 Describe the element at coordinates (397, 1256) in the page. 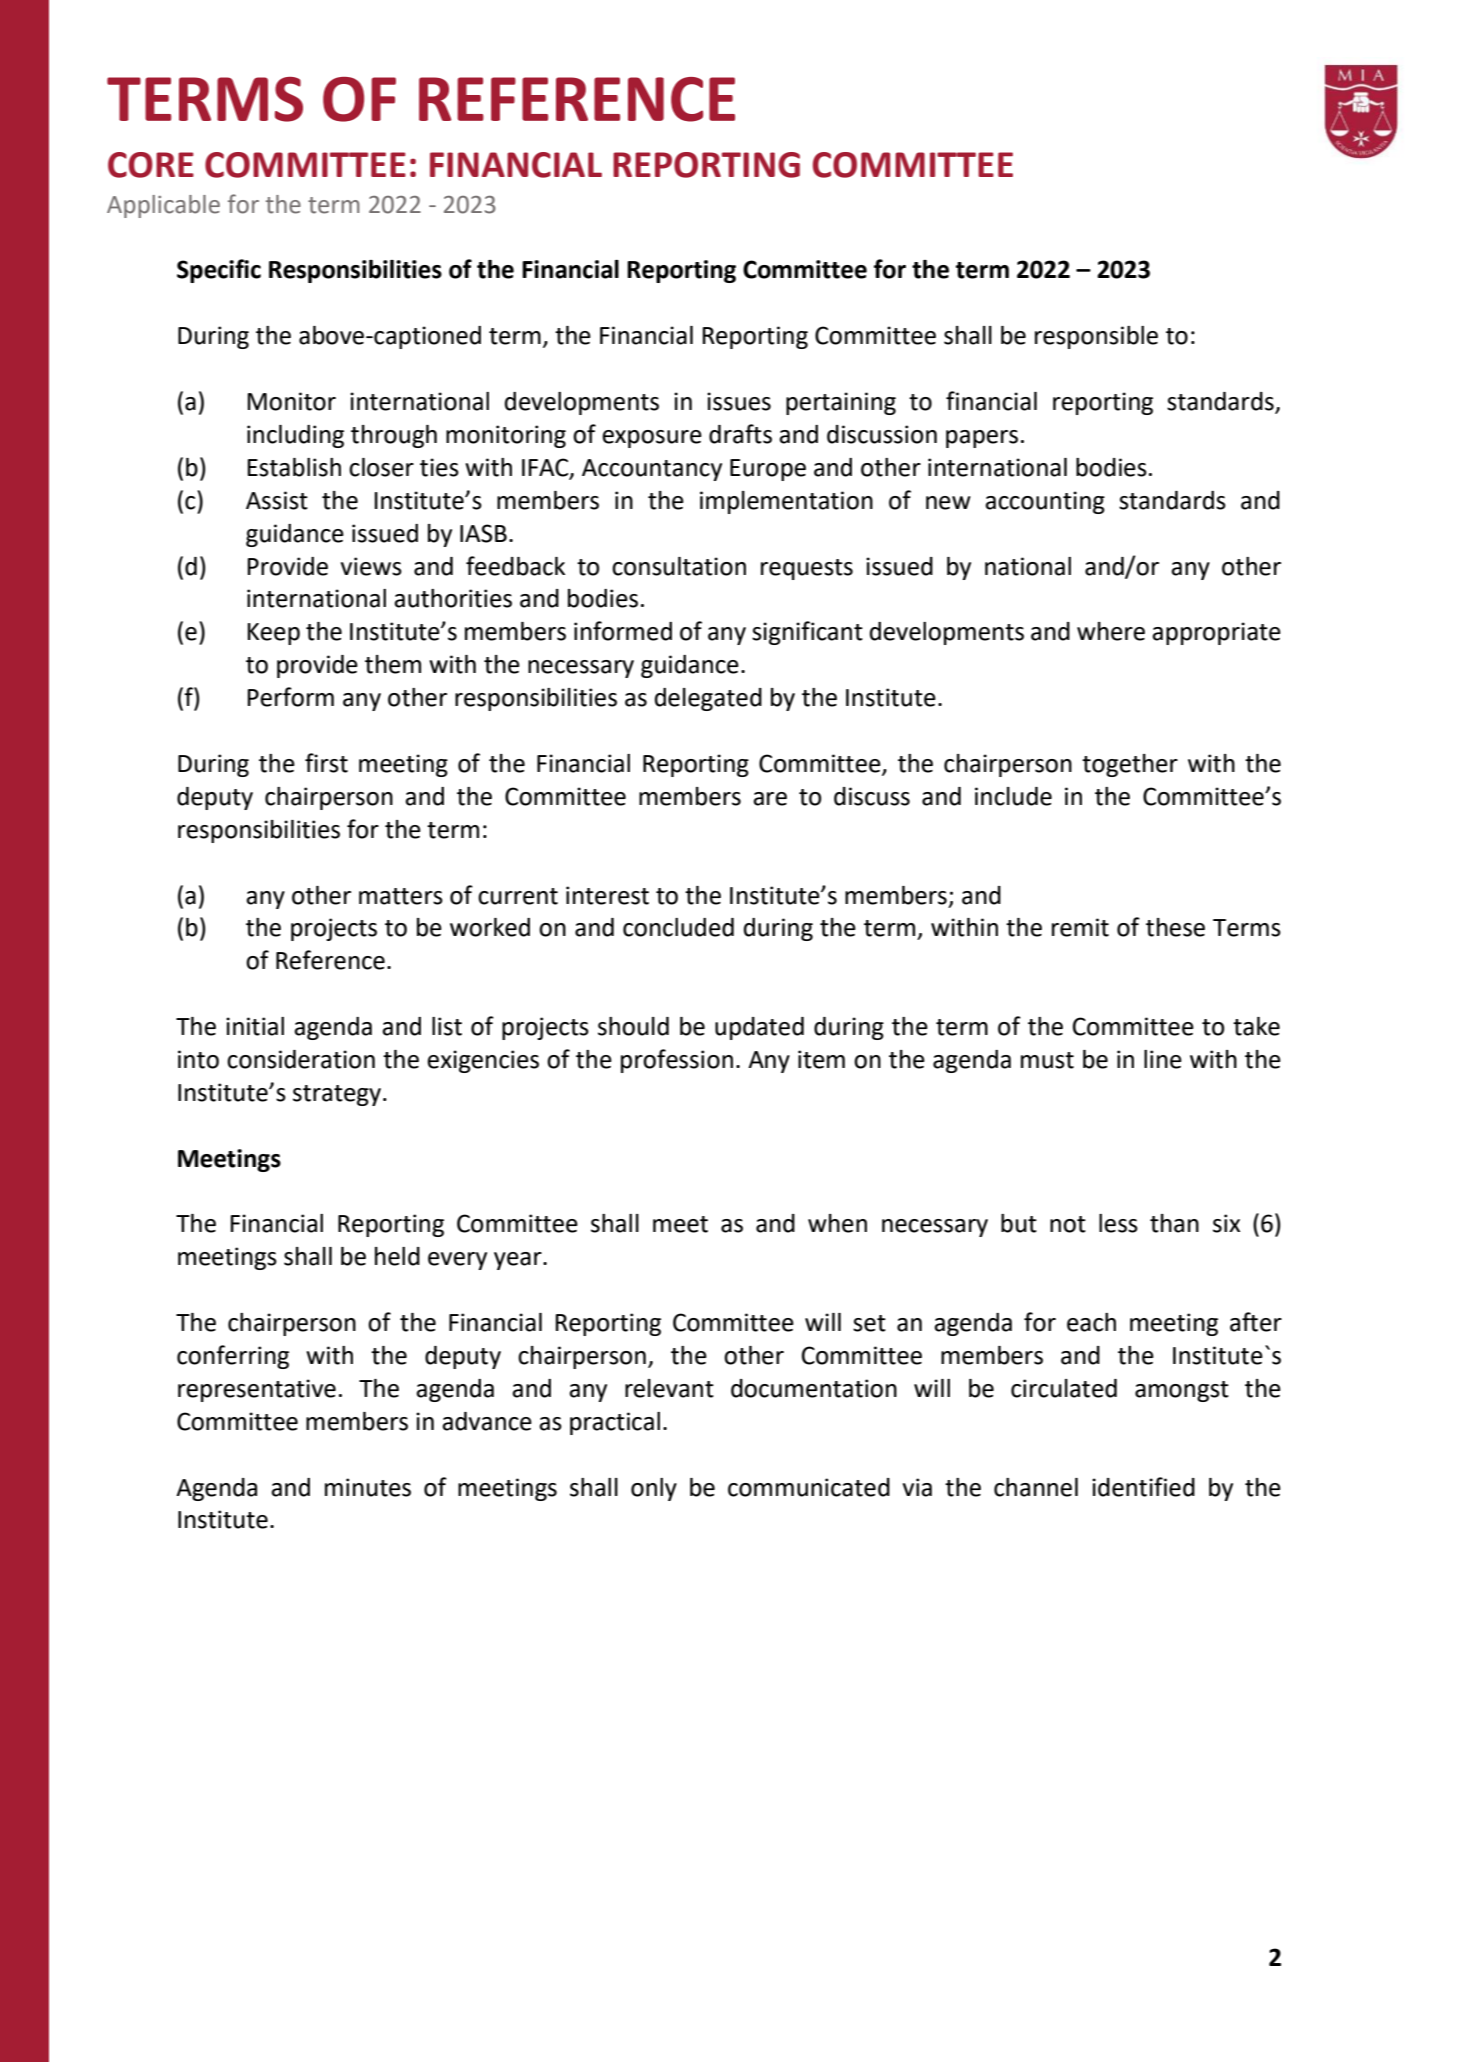

I see `held` at that location.
